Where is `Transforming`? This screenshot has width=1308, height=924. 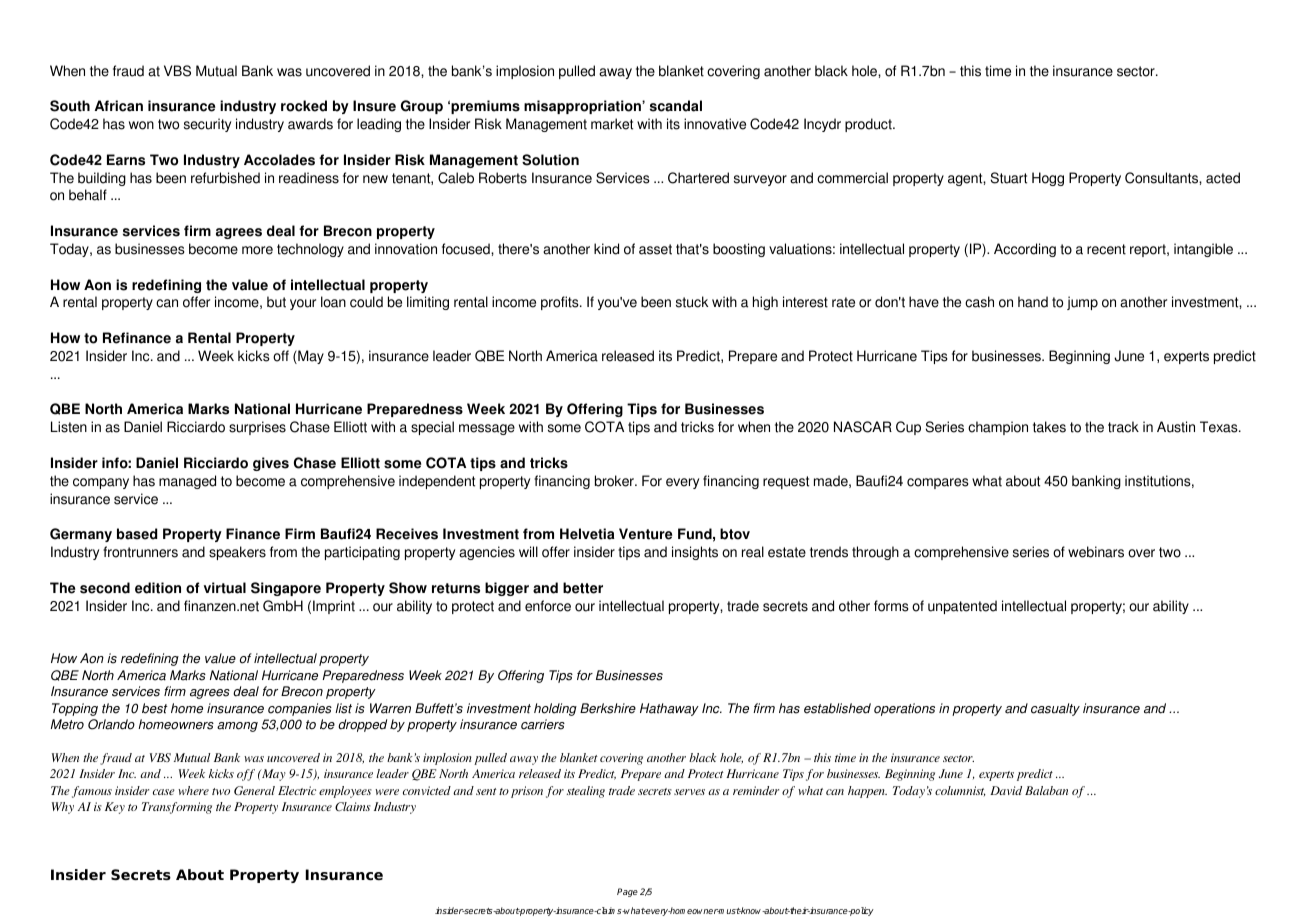 Transforming is located at coordinates (177, 808).
